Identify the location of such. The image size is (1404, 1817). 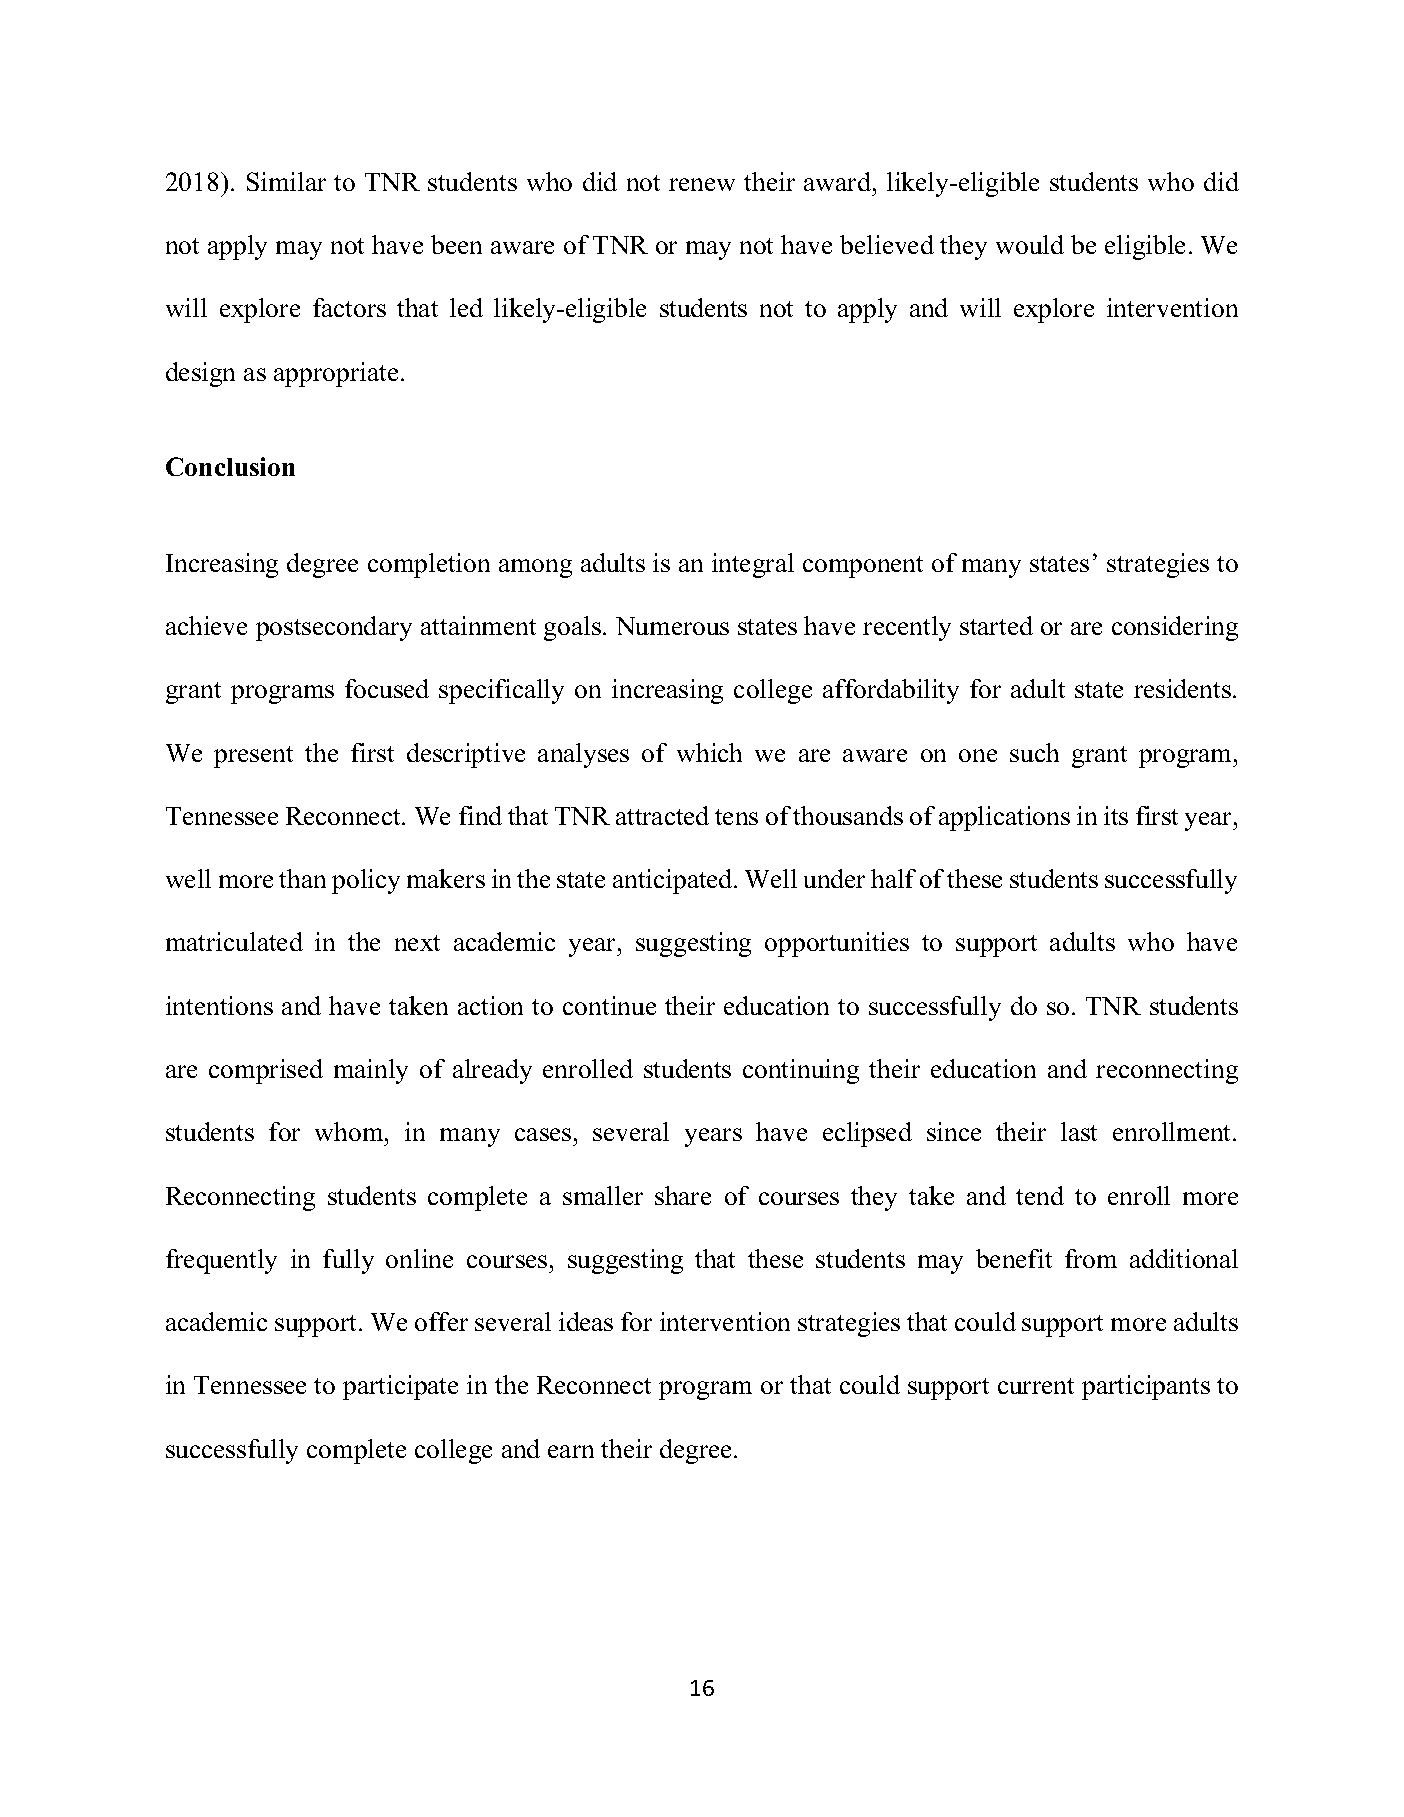
(1034, 752).
